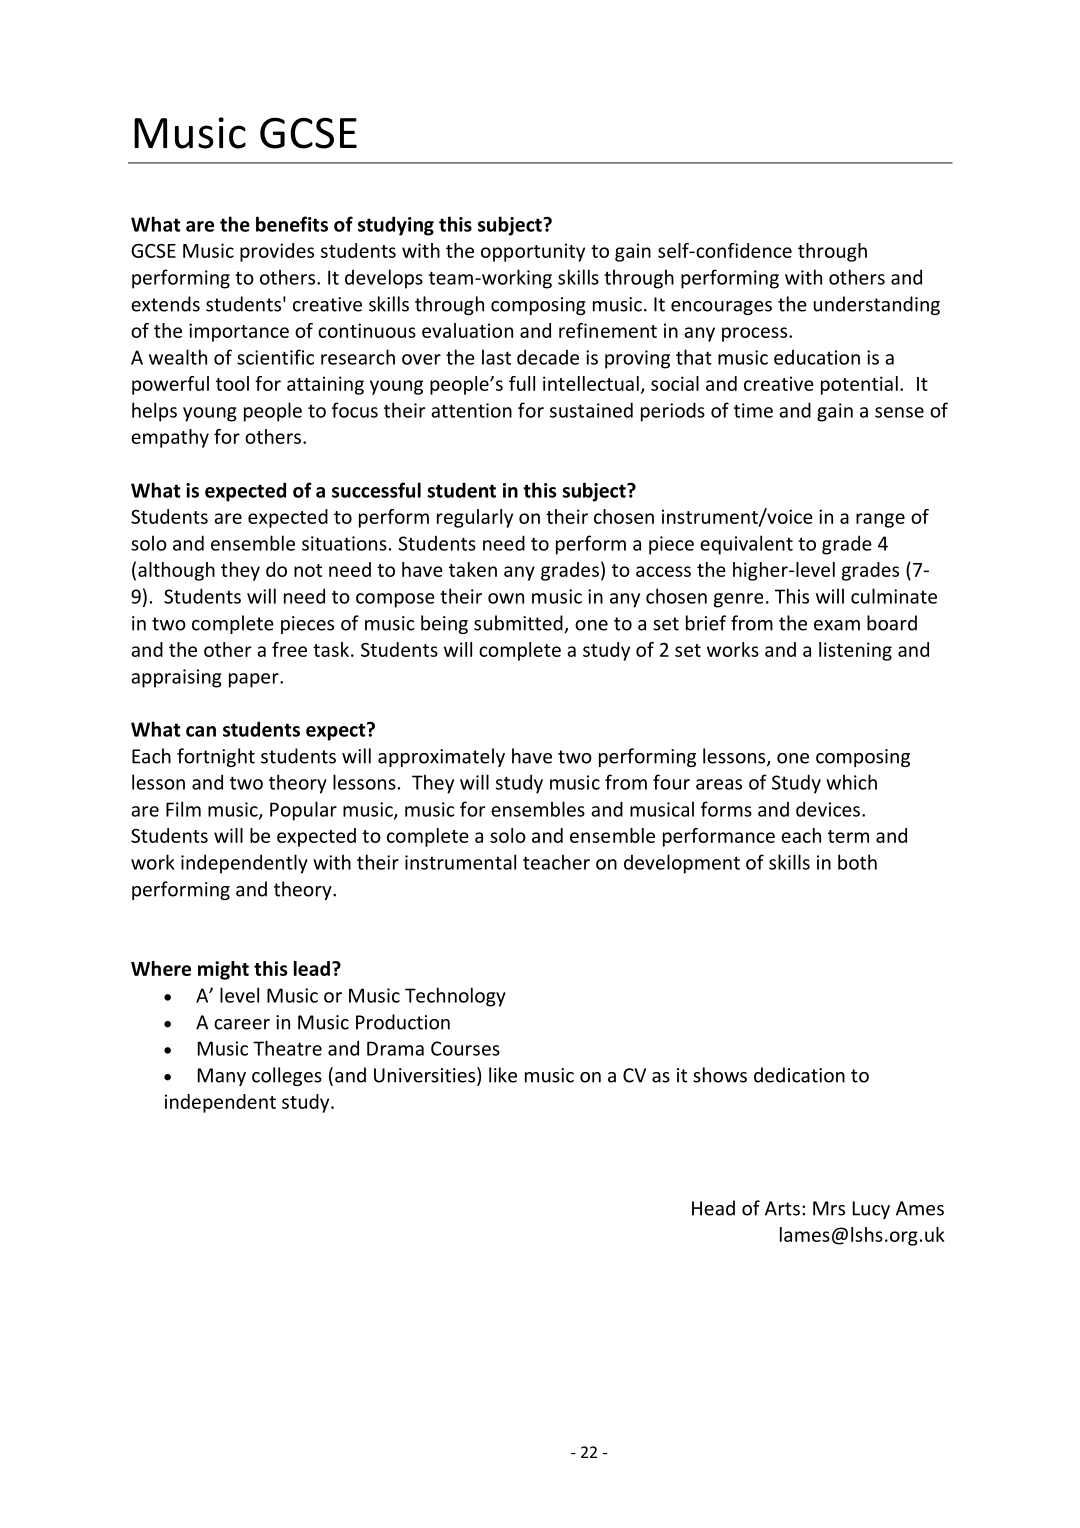 This page has width=1080, height=1528. What do you see at coordinates (682, 864) in the page?
I see `development` at bounding box center [682, 864].
